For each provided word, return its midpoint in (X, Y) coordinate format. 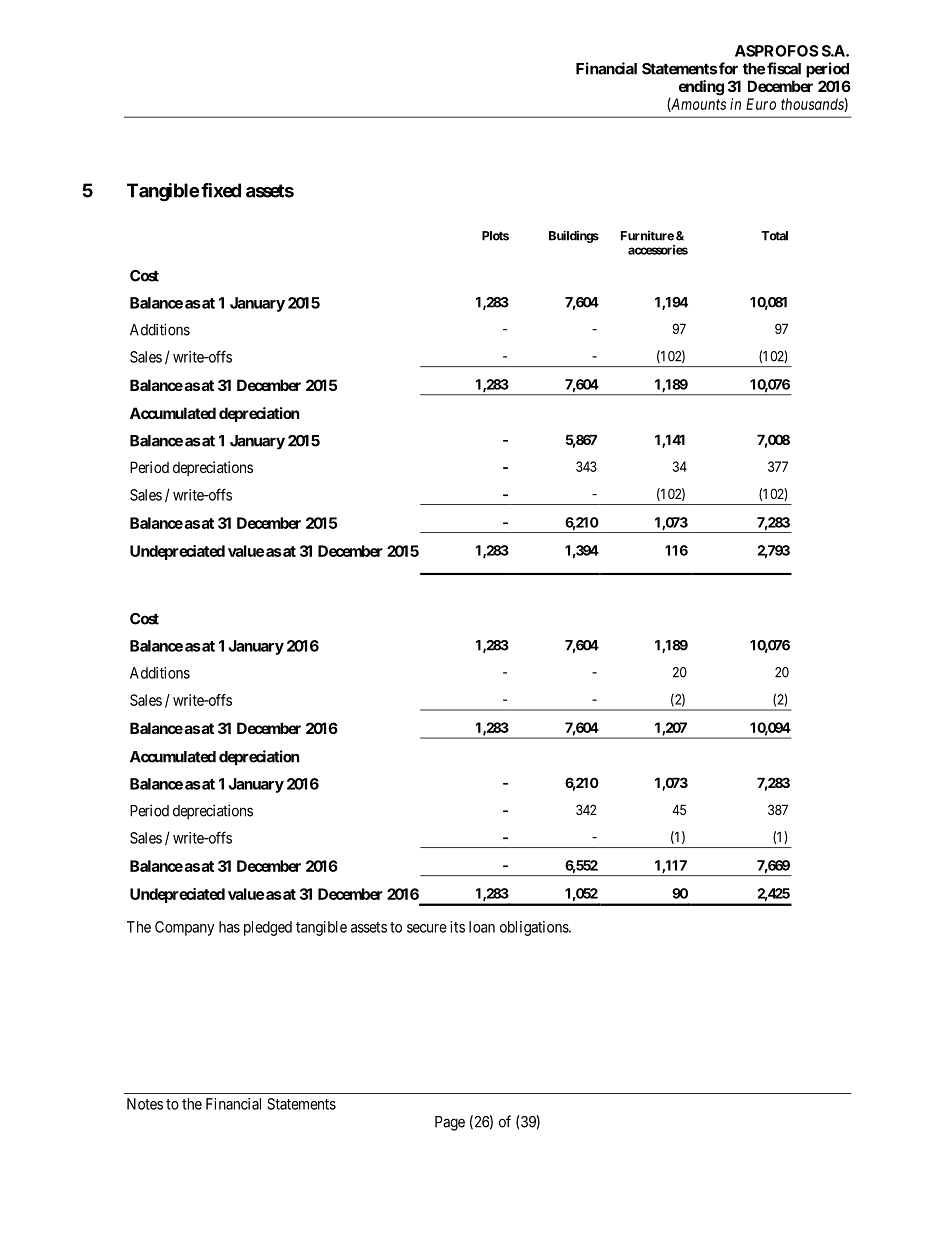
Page (450, 1123)
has (229, 927)
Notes (145, 1104)
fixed (221, 190)
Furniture (647, 236)
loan (482, 927)
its (457, 927)
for (728, 68)
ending (701, 88)
